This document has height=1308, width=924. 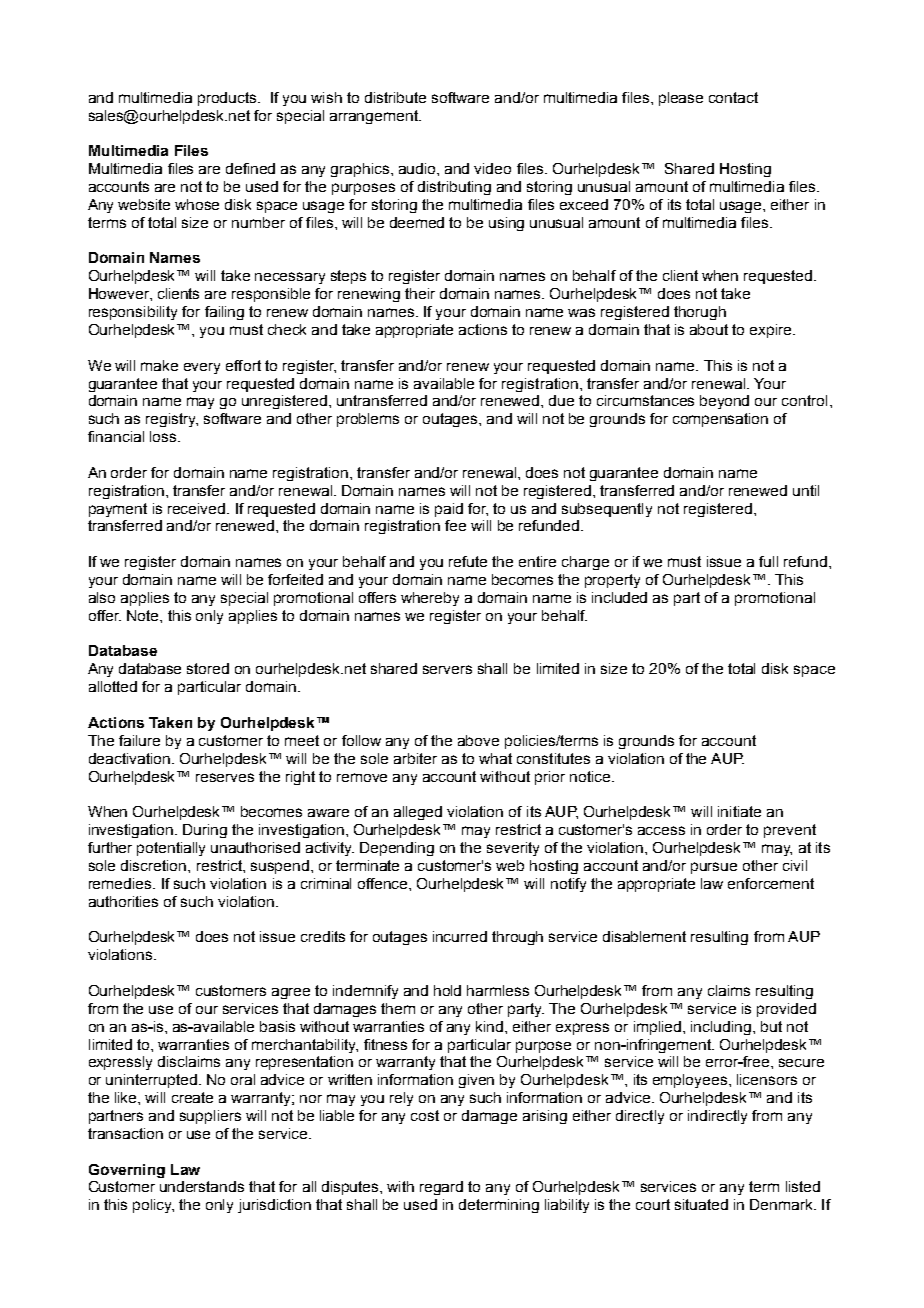 What do you see at coordinates (441, 1188) in the document?
I see `regard` at bounding box center [441, 1188].
